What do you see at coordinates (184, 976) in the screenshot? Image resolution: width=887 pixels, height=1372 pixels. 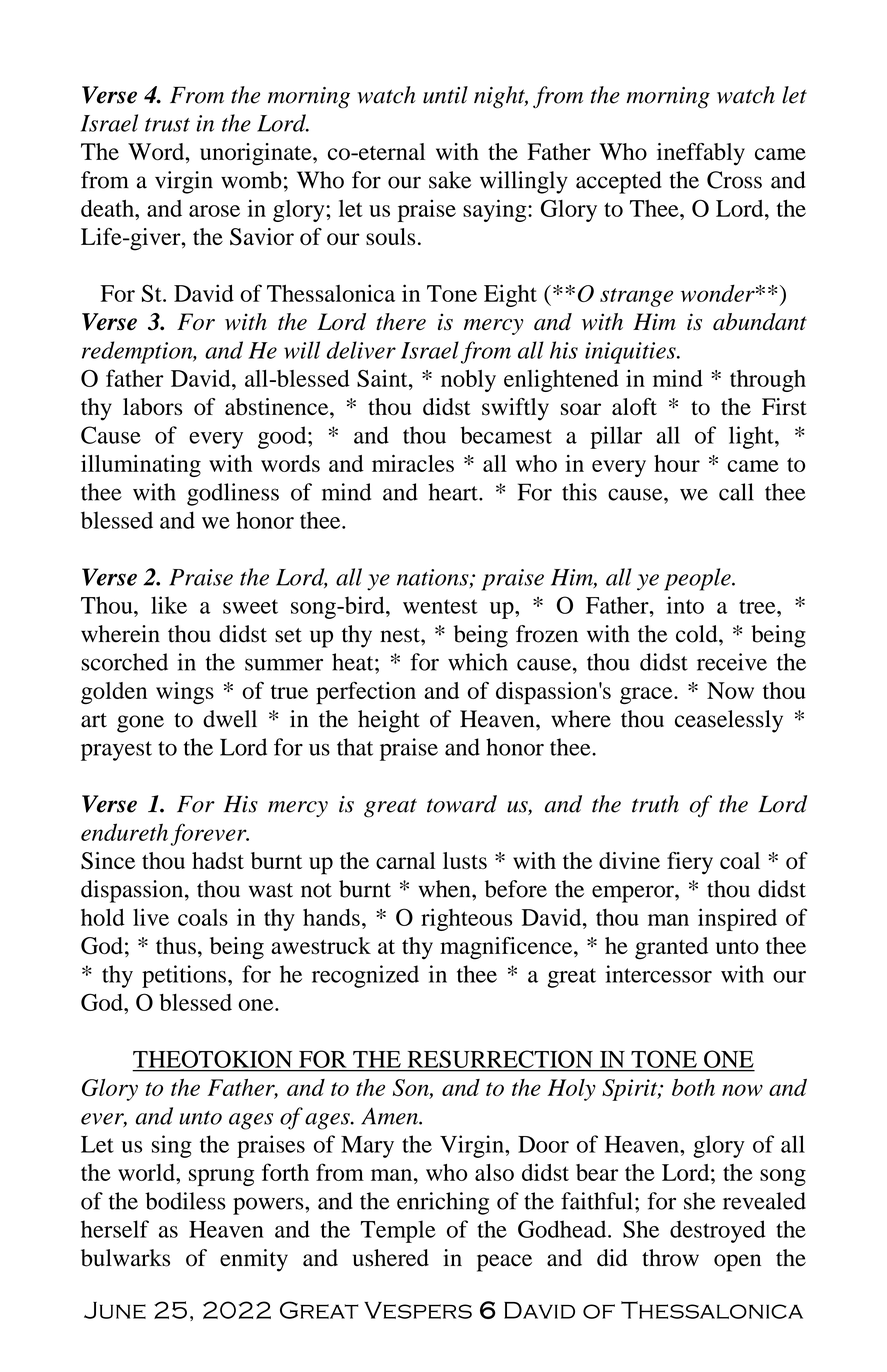 I see `petitions` at bounding box center [184, 976].
